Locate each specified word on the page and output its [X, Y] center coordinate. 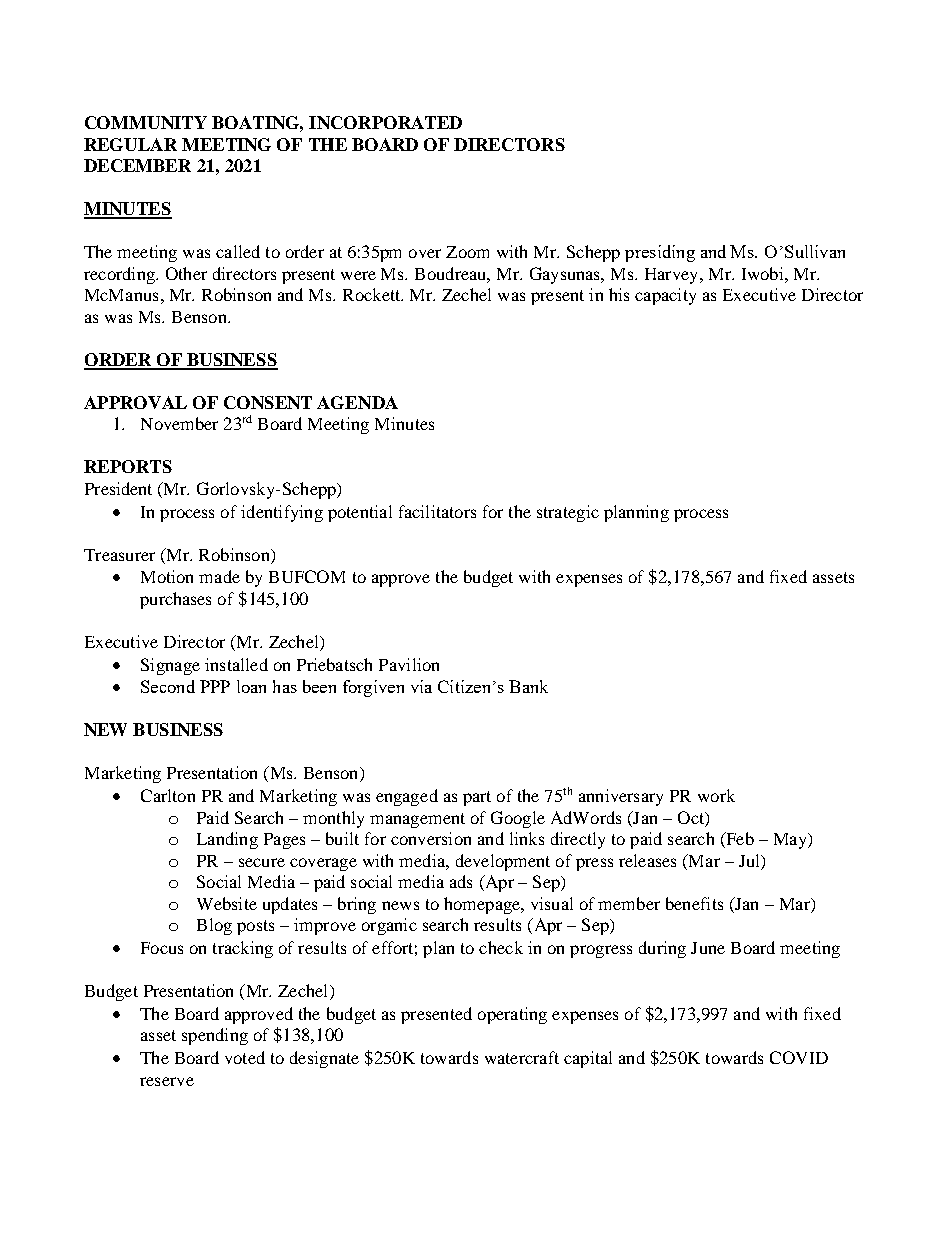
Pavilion [409, 664]
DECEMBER [137, 165]
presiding [660, 253]
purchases [175, 600]
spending [215, 1036]
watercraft [522, 1057]
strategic [568, 513]
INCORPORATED [385, 122]
